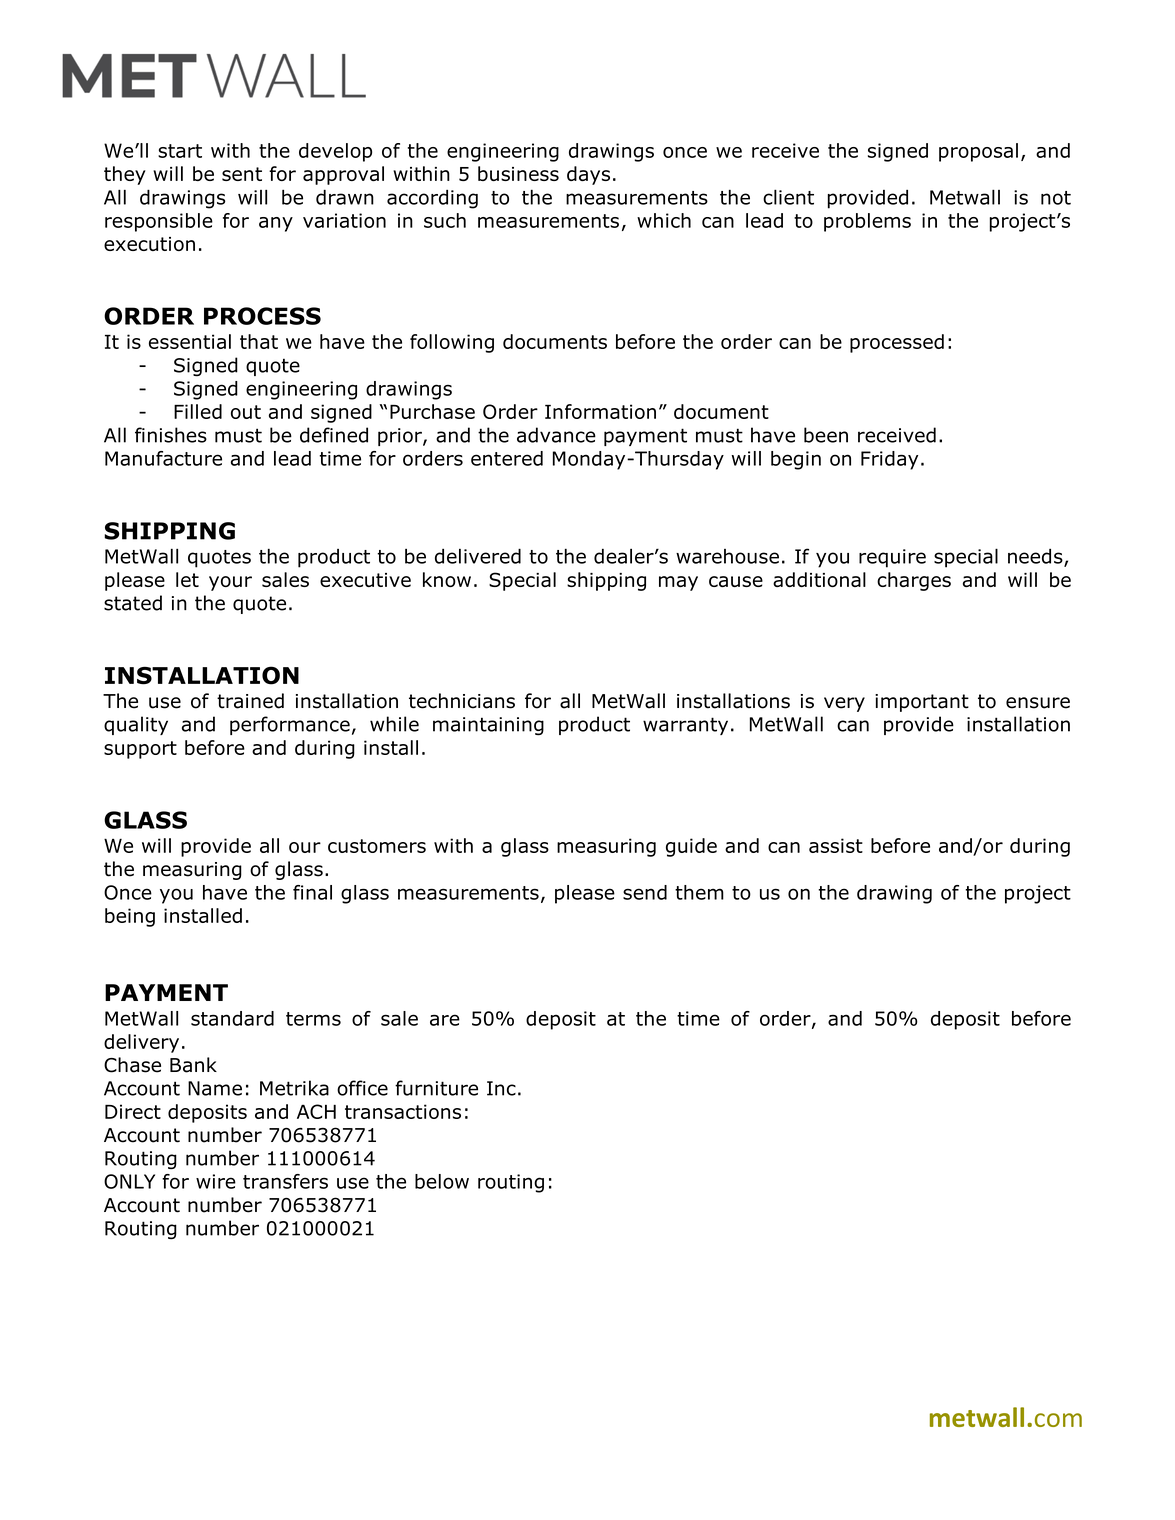 This screenshot has height=1520, width=1175. What do you see at coordinates (507, 458) in the screenshot?
I see `entered` at bounding box center [507, 458].
